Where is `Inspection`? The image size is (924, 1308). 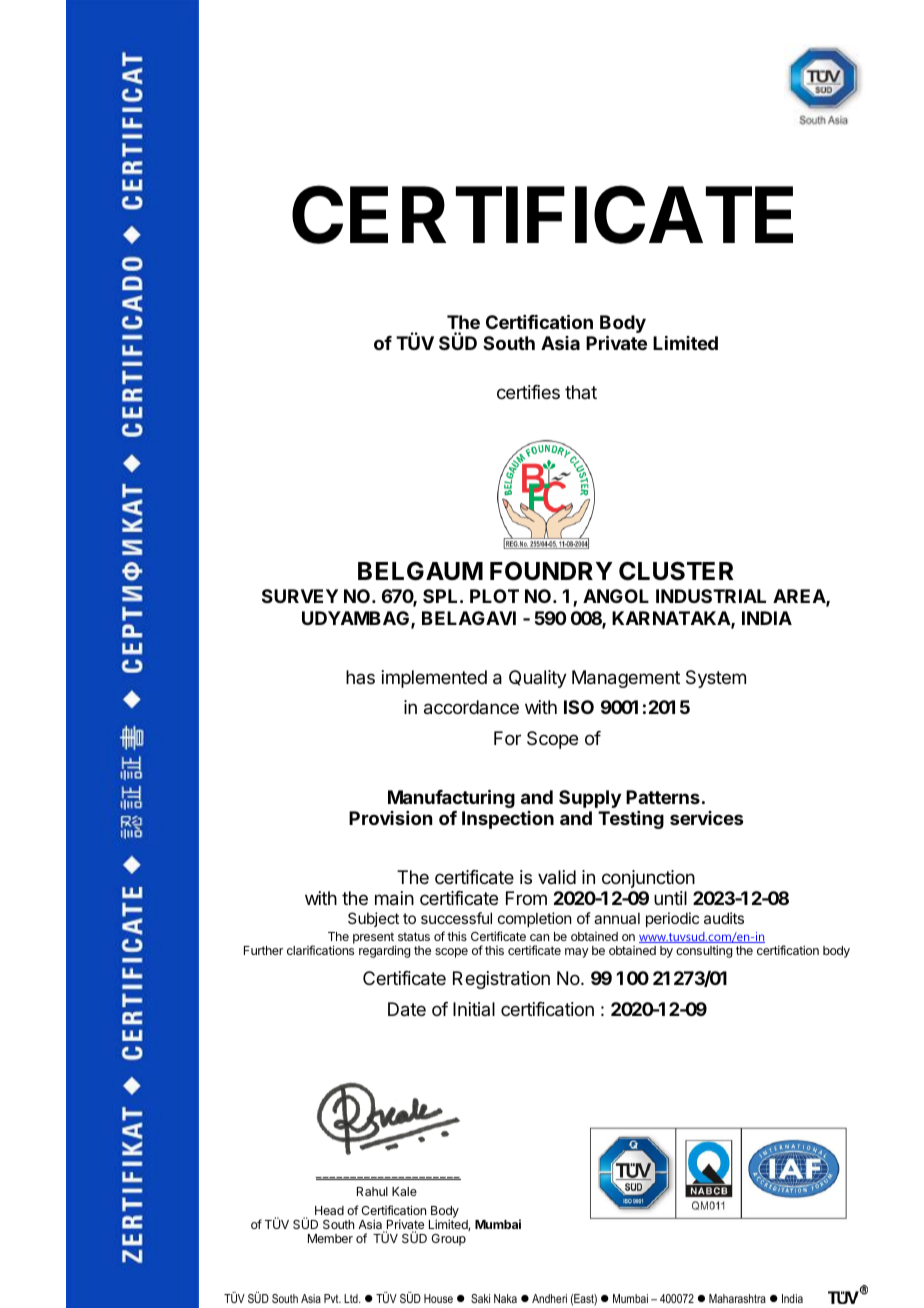
Inspection is located at coordinates (508, 820).
